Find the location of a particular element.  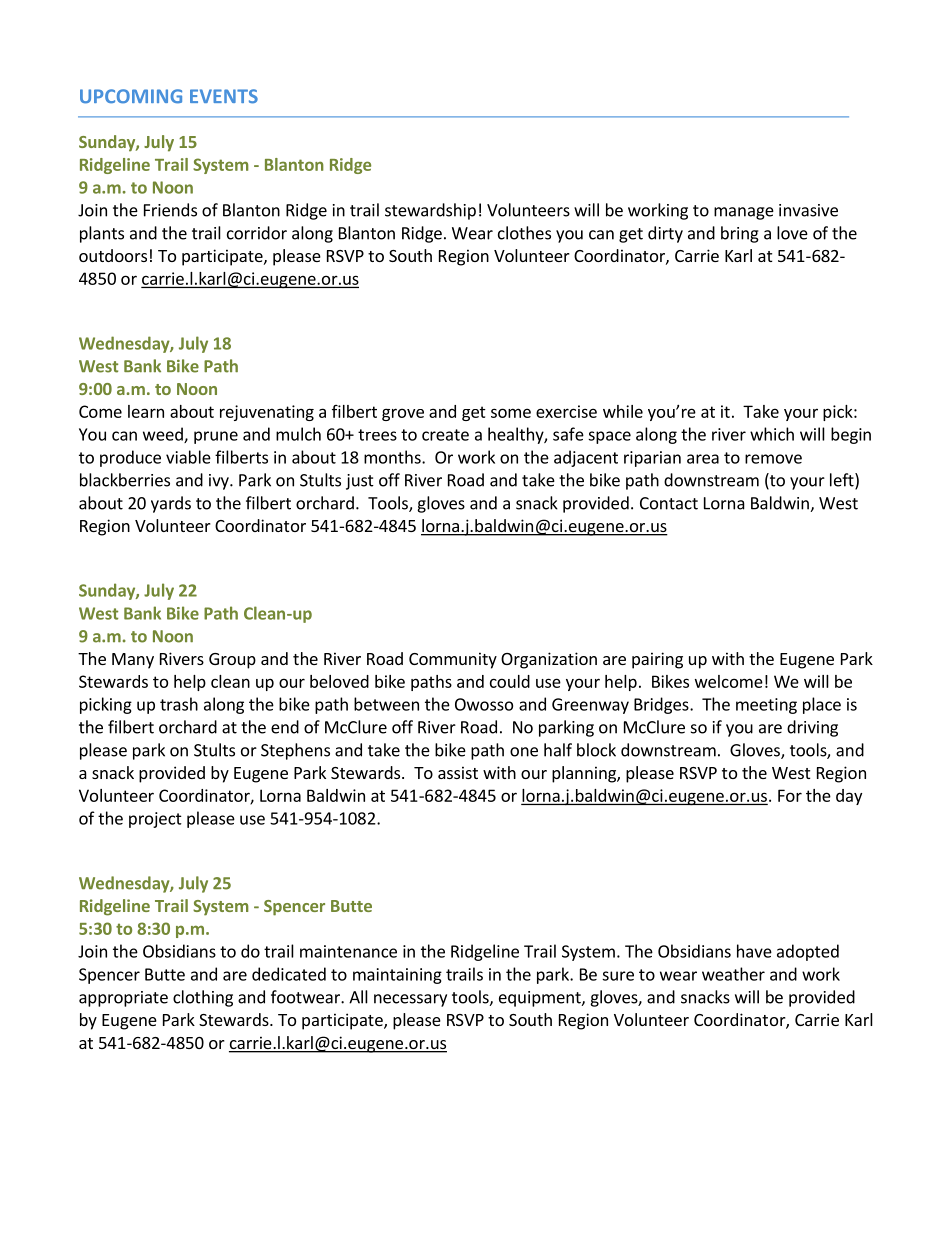

some is located at coordinates (511, 413).
